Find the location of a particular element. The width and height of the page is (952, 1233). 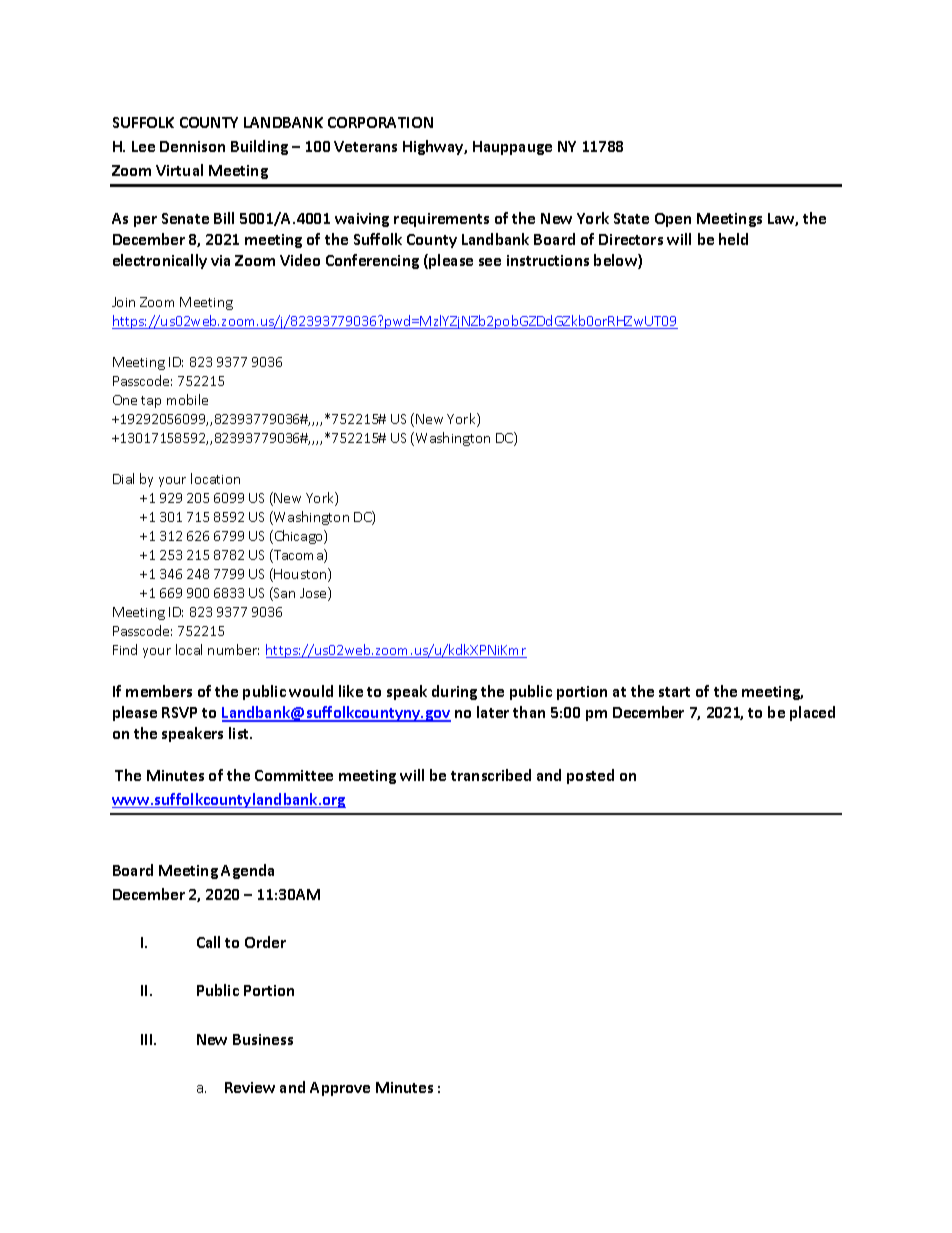

Dennison is located at coordinates (192, 146).
